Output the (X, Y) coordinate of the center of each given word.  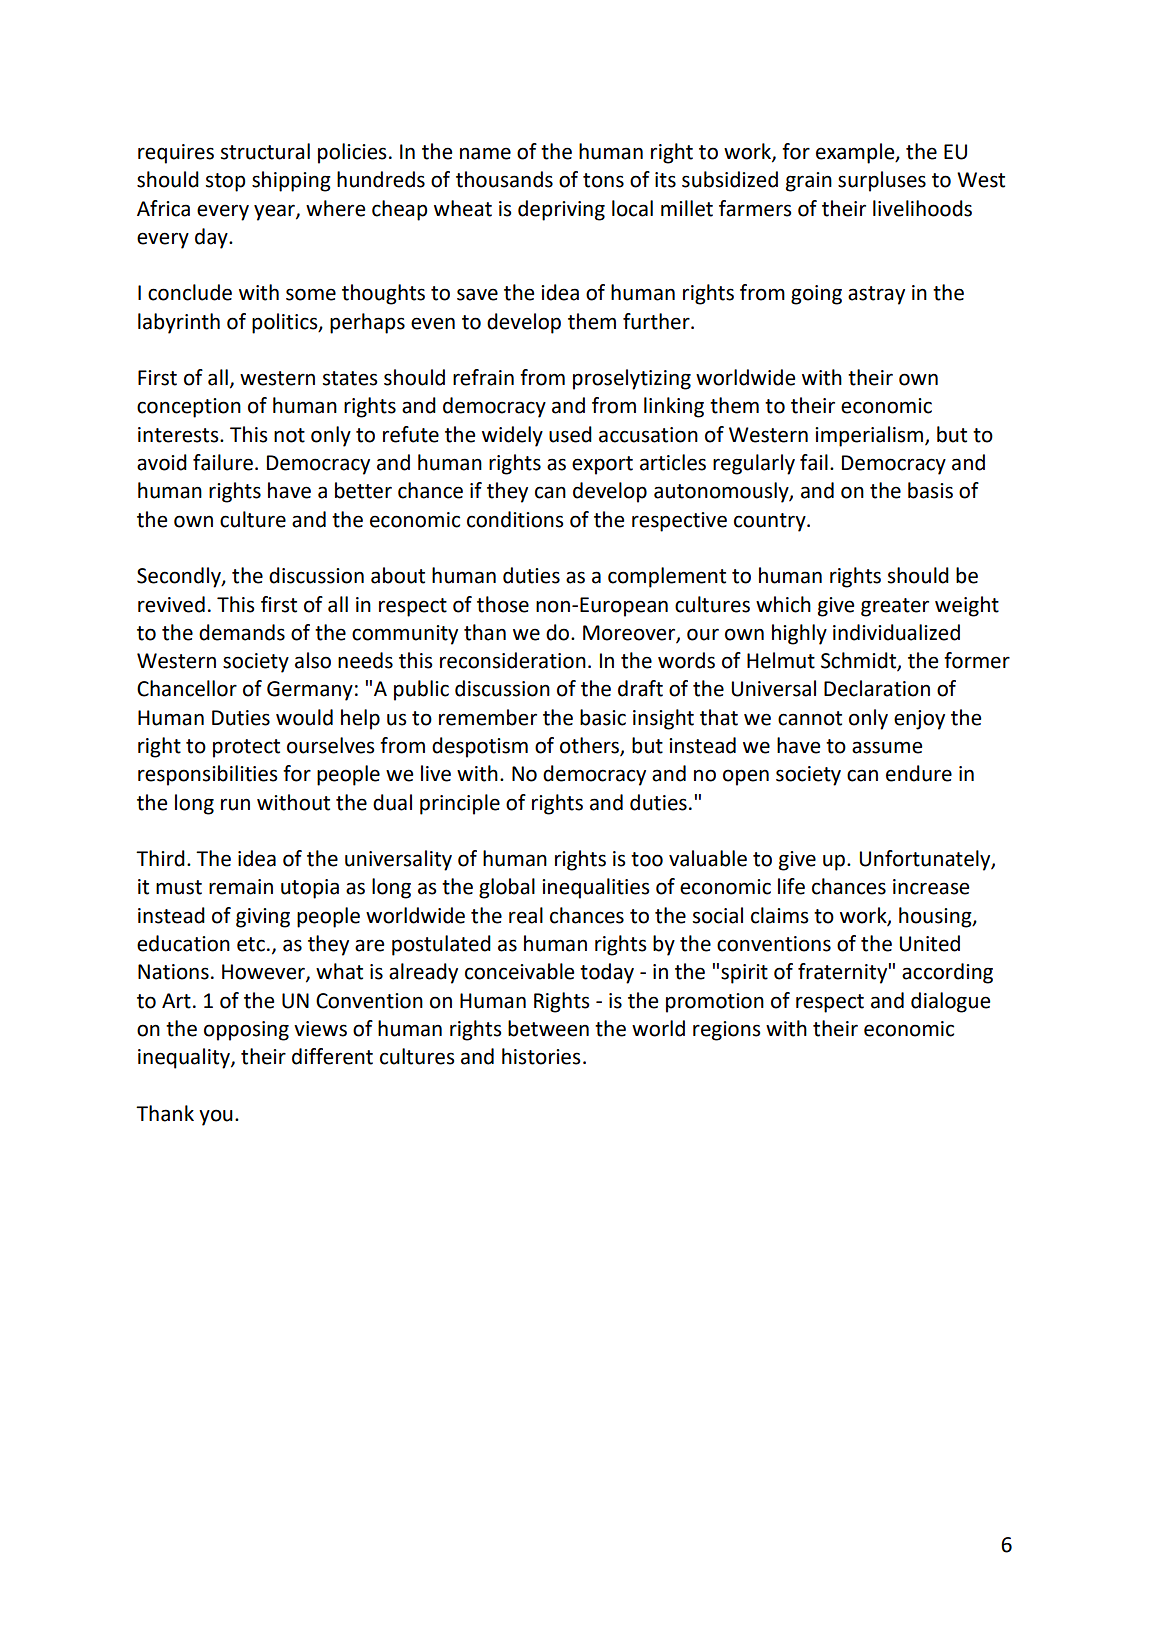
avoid (162, 462)
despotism (480, 747)
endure (919, 773)
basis (930, 490)
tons (603, 180)
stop (226, 182)
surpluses (882, 181)
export (602, 465)
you (216, 1117)
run (235, 804)
